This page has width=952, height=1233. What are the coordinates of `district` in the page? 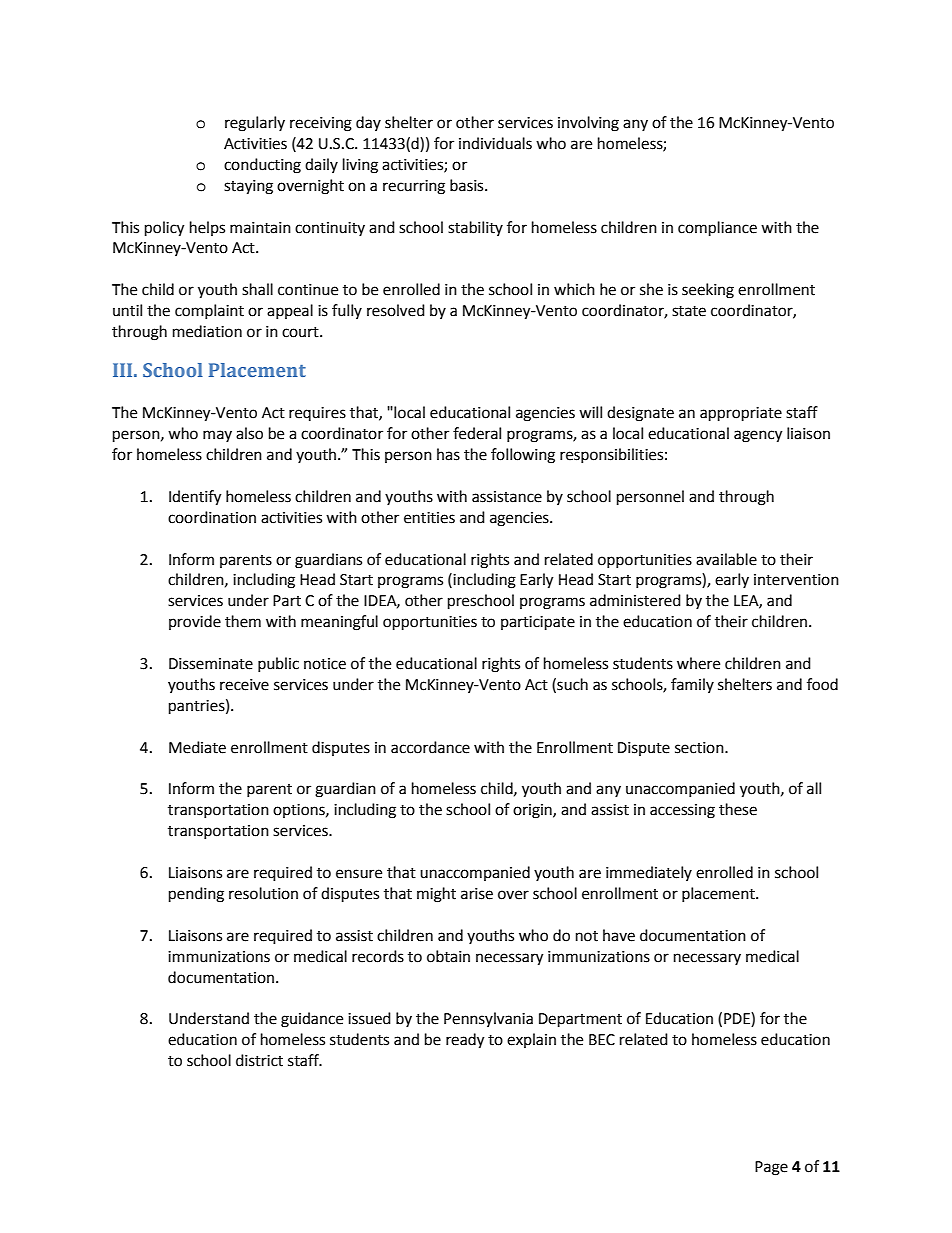 It's located at (259, 1060).
